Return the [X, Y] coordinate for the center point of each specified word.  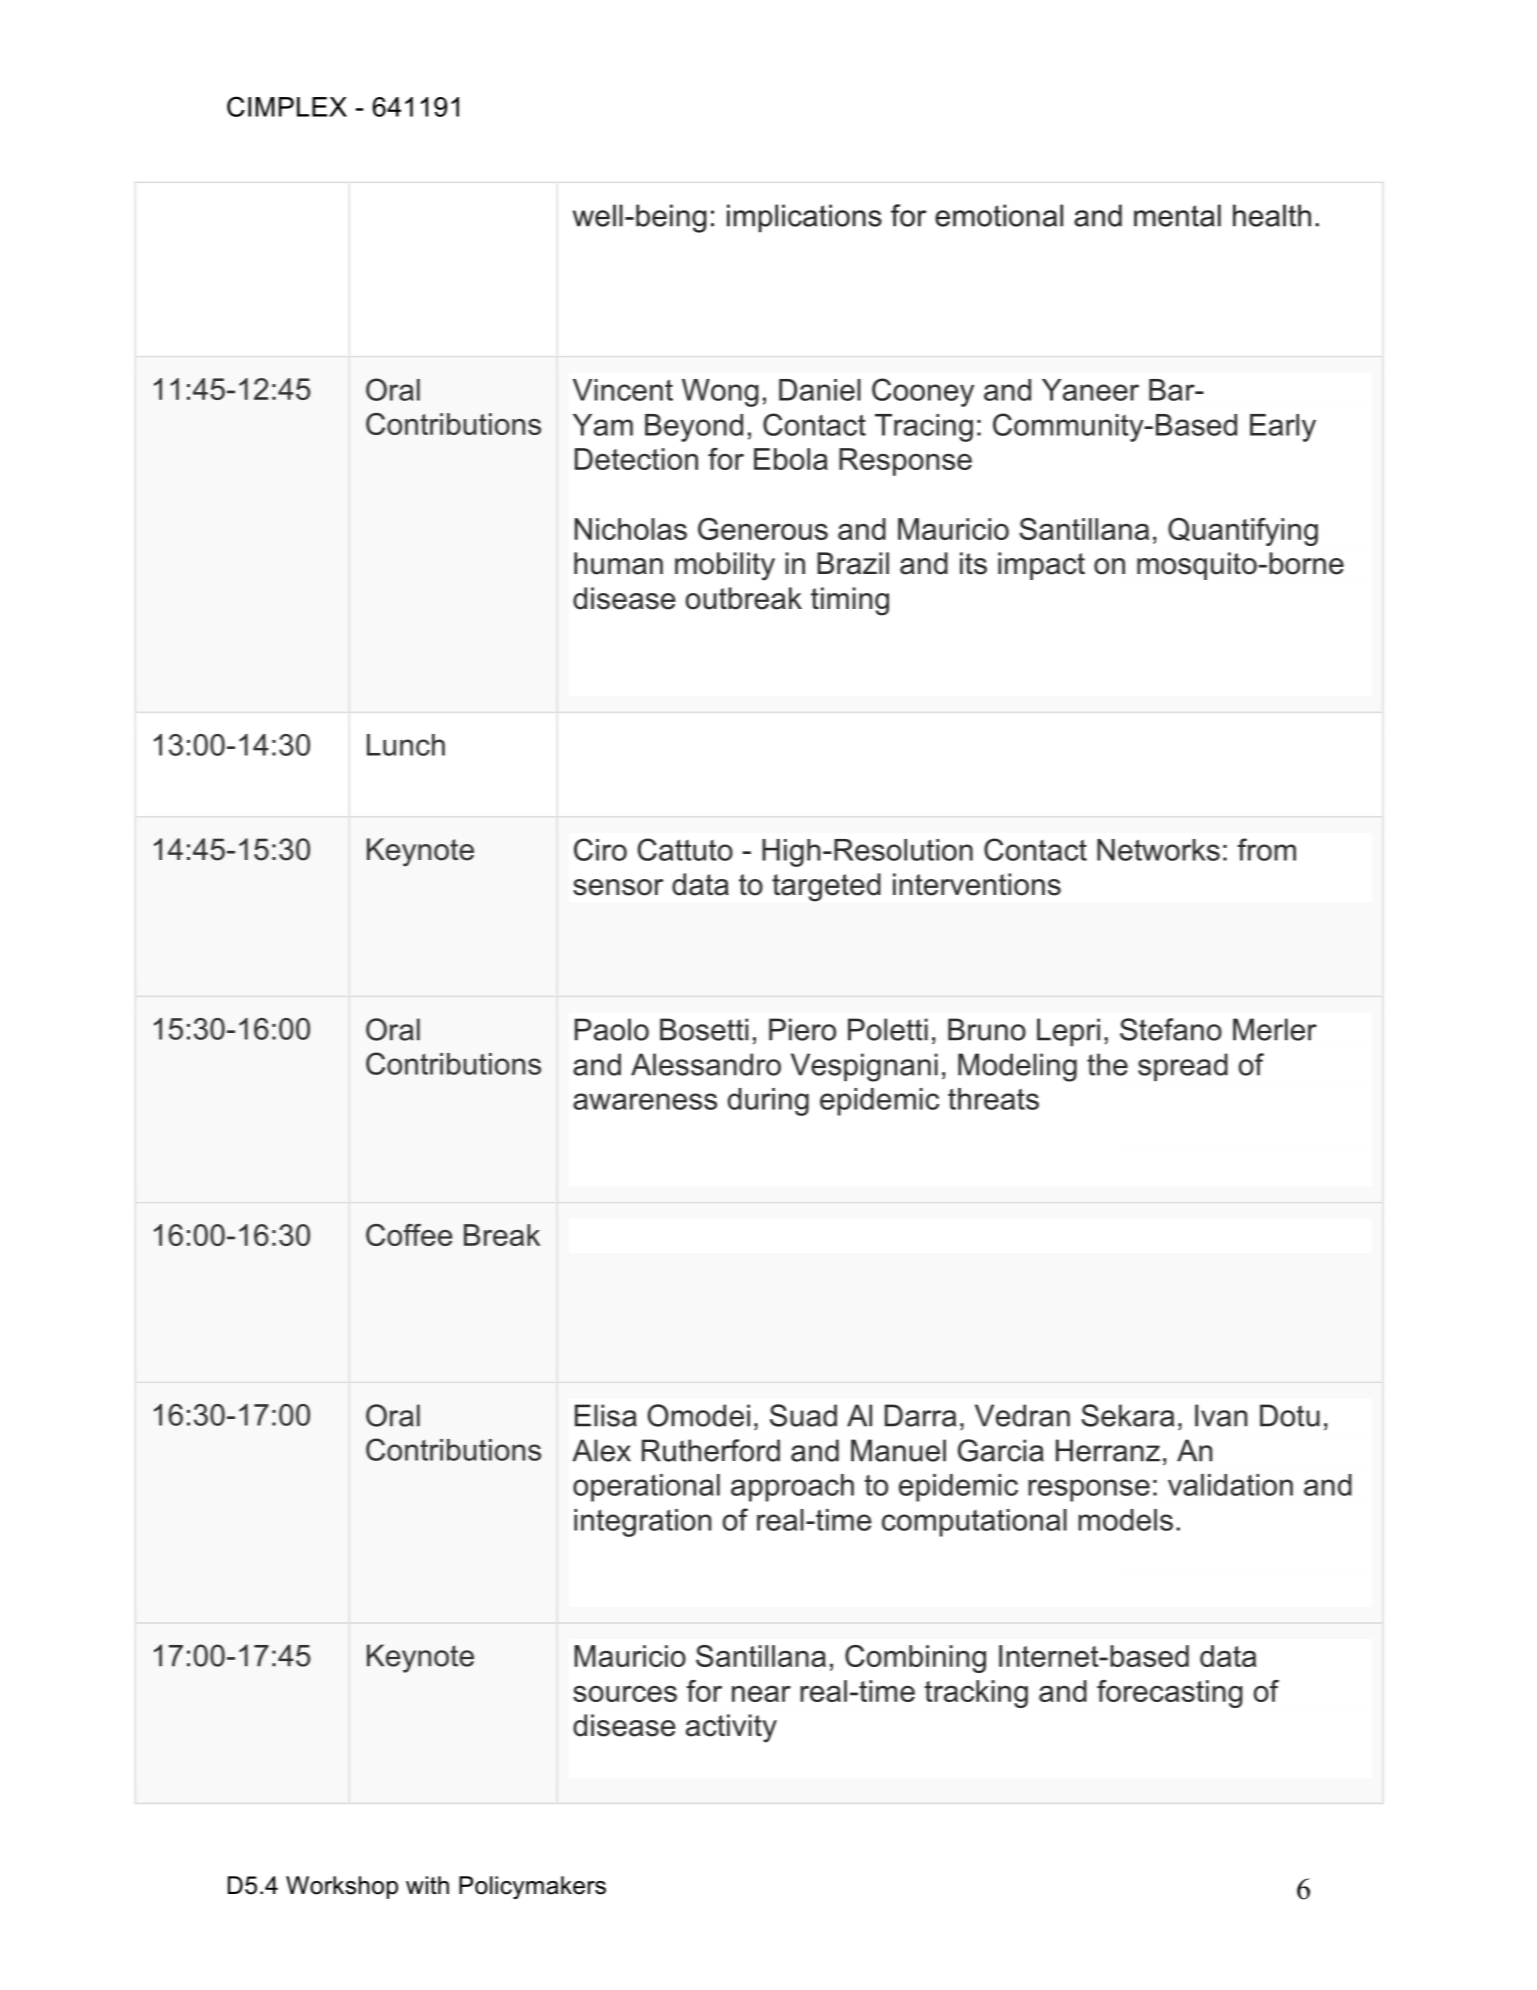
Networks [1158, 850]
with [427, 1885]
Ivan [1221, 1415]
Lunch [406, 745]
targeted [826, 887]
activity [731, 1728]
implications [804, 218]
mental [1177, 215]
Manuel [898, 1450]
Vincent [623, 390]
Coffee [409, 1235]
